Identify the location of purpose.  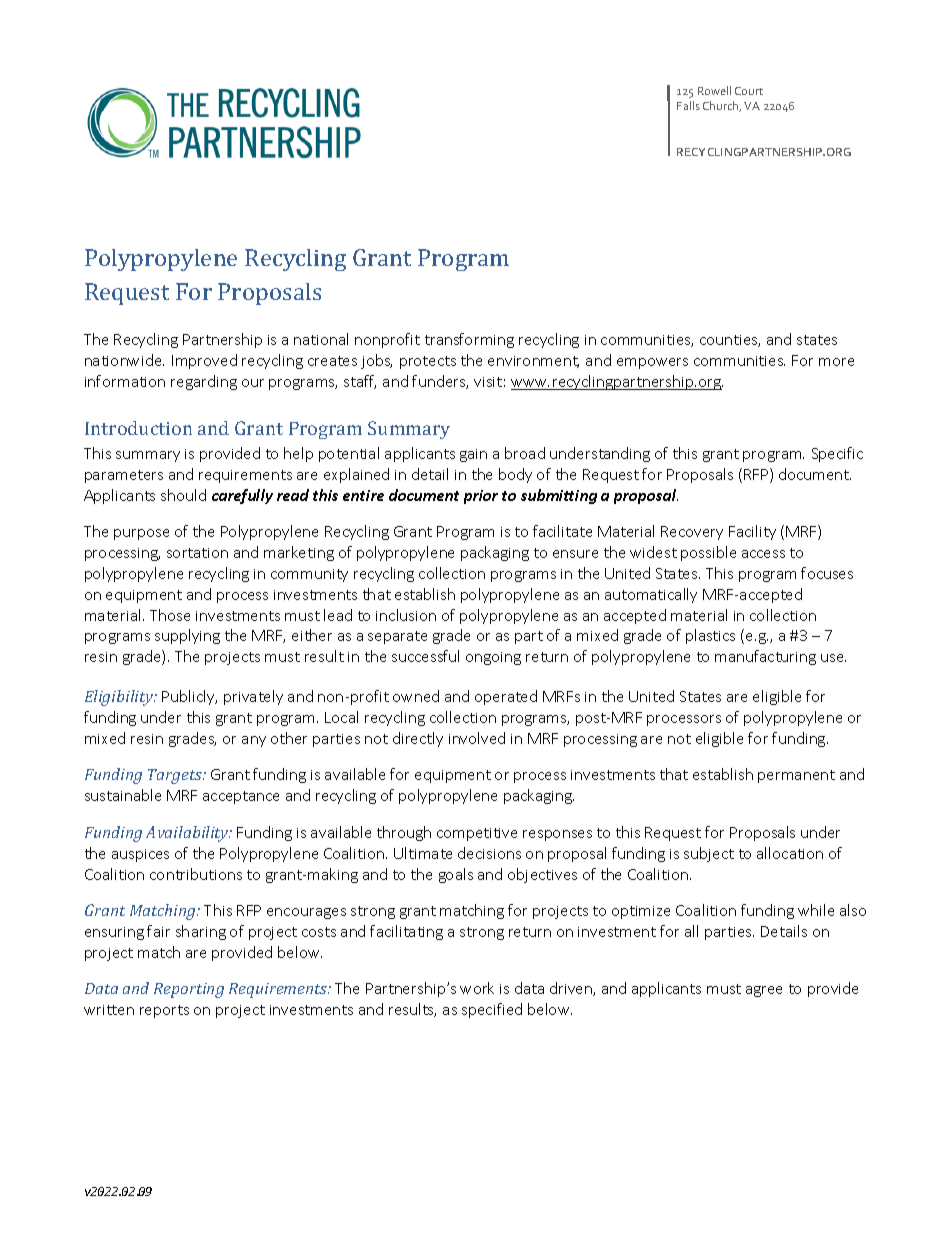
(141, 534).
